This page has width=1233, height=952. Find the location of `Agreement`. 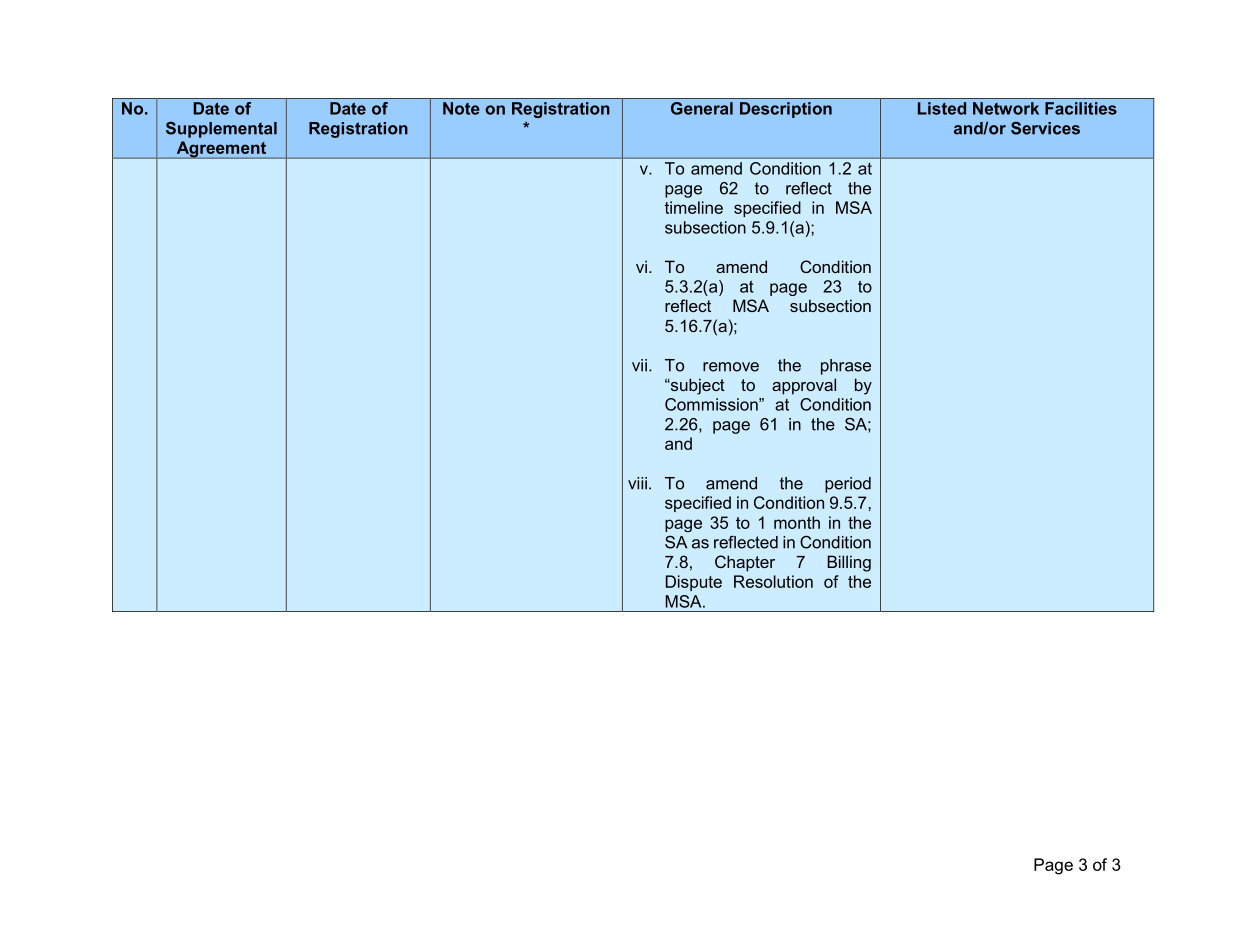

Agreement is located at coordinates (221, 150).
